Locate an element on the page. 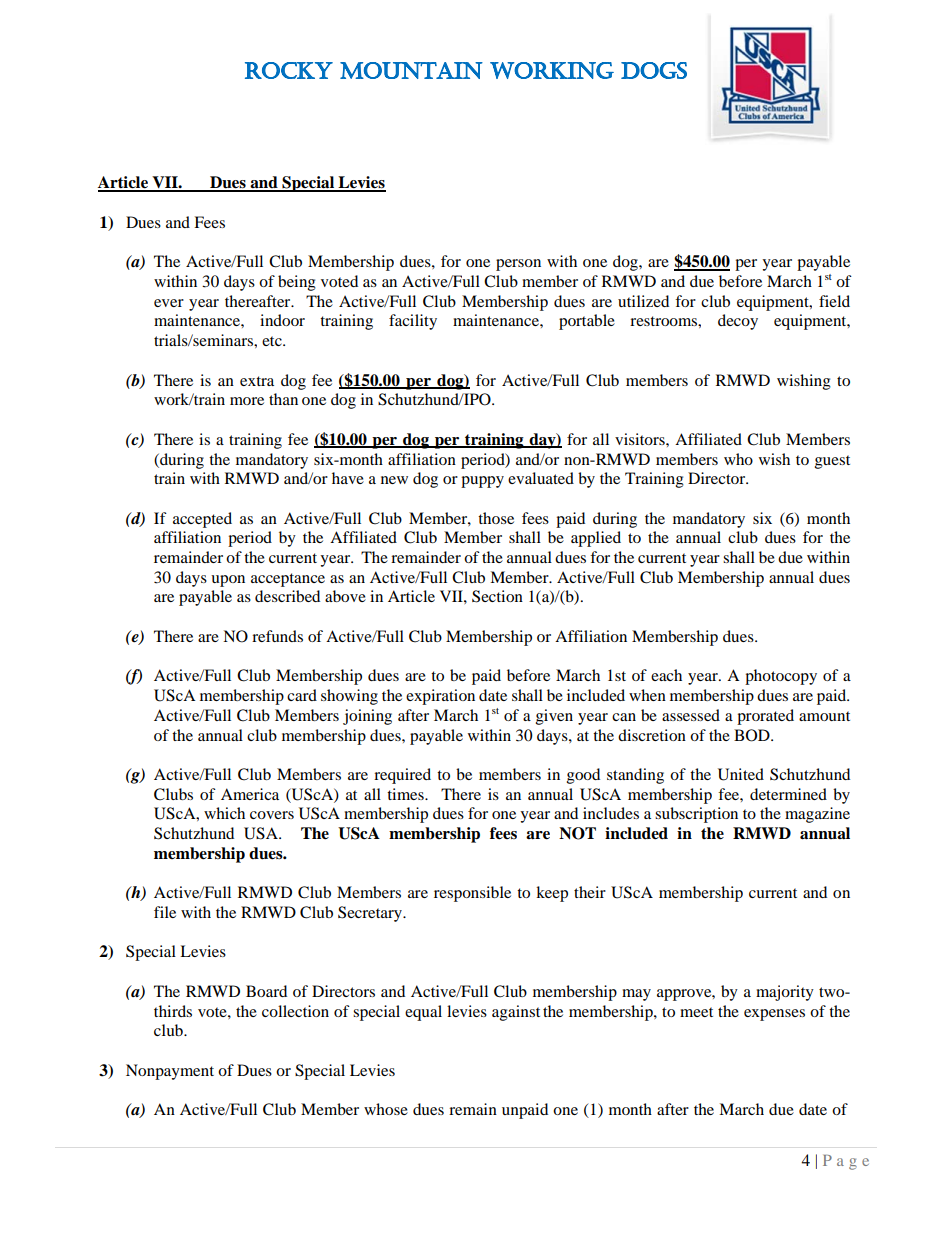 The image size is (952, 1233). DOGS is located at coordinates (654, 70).
